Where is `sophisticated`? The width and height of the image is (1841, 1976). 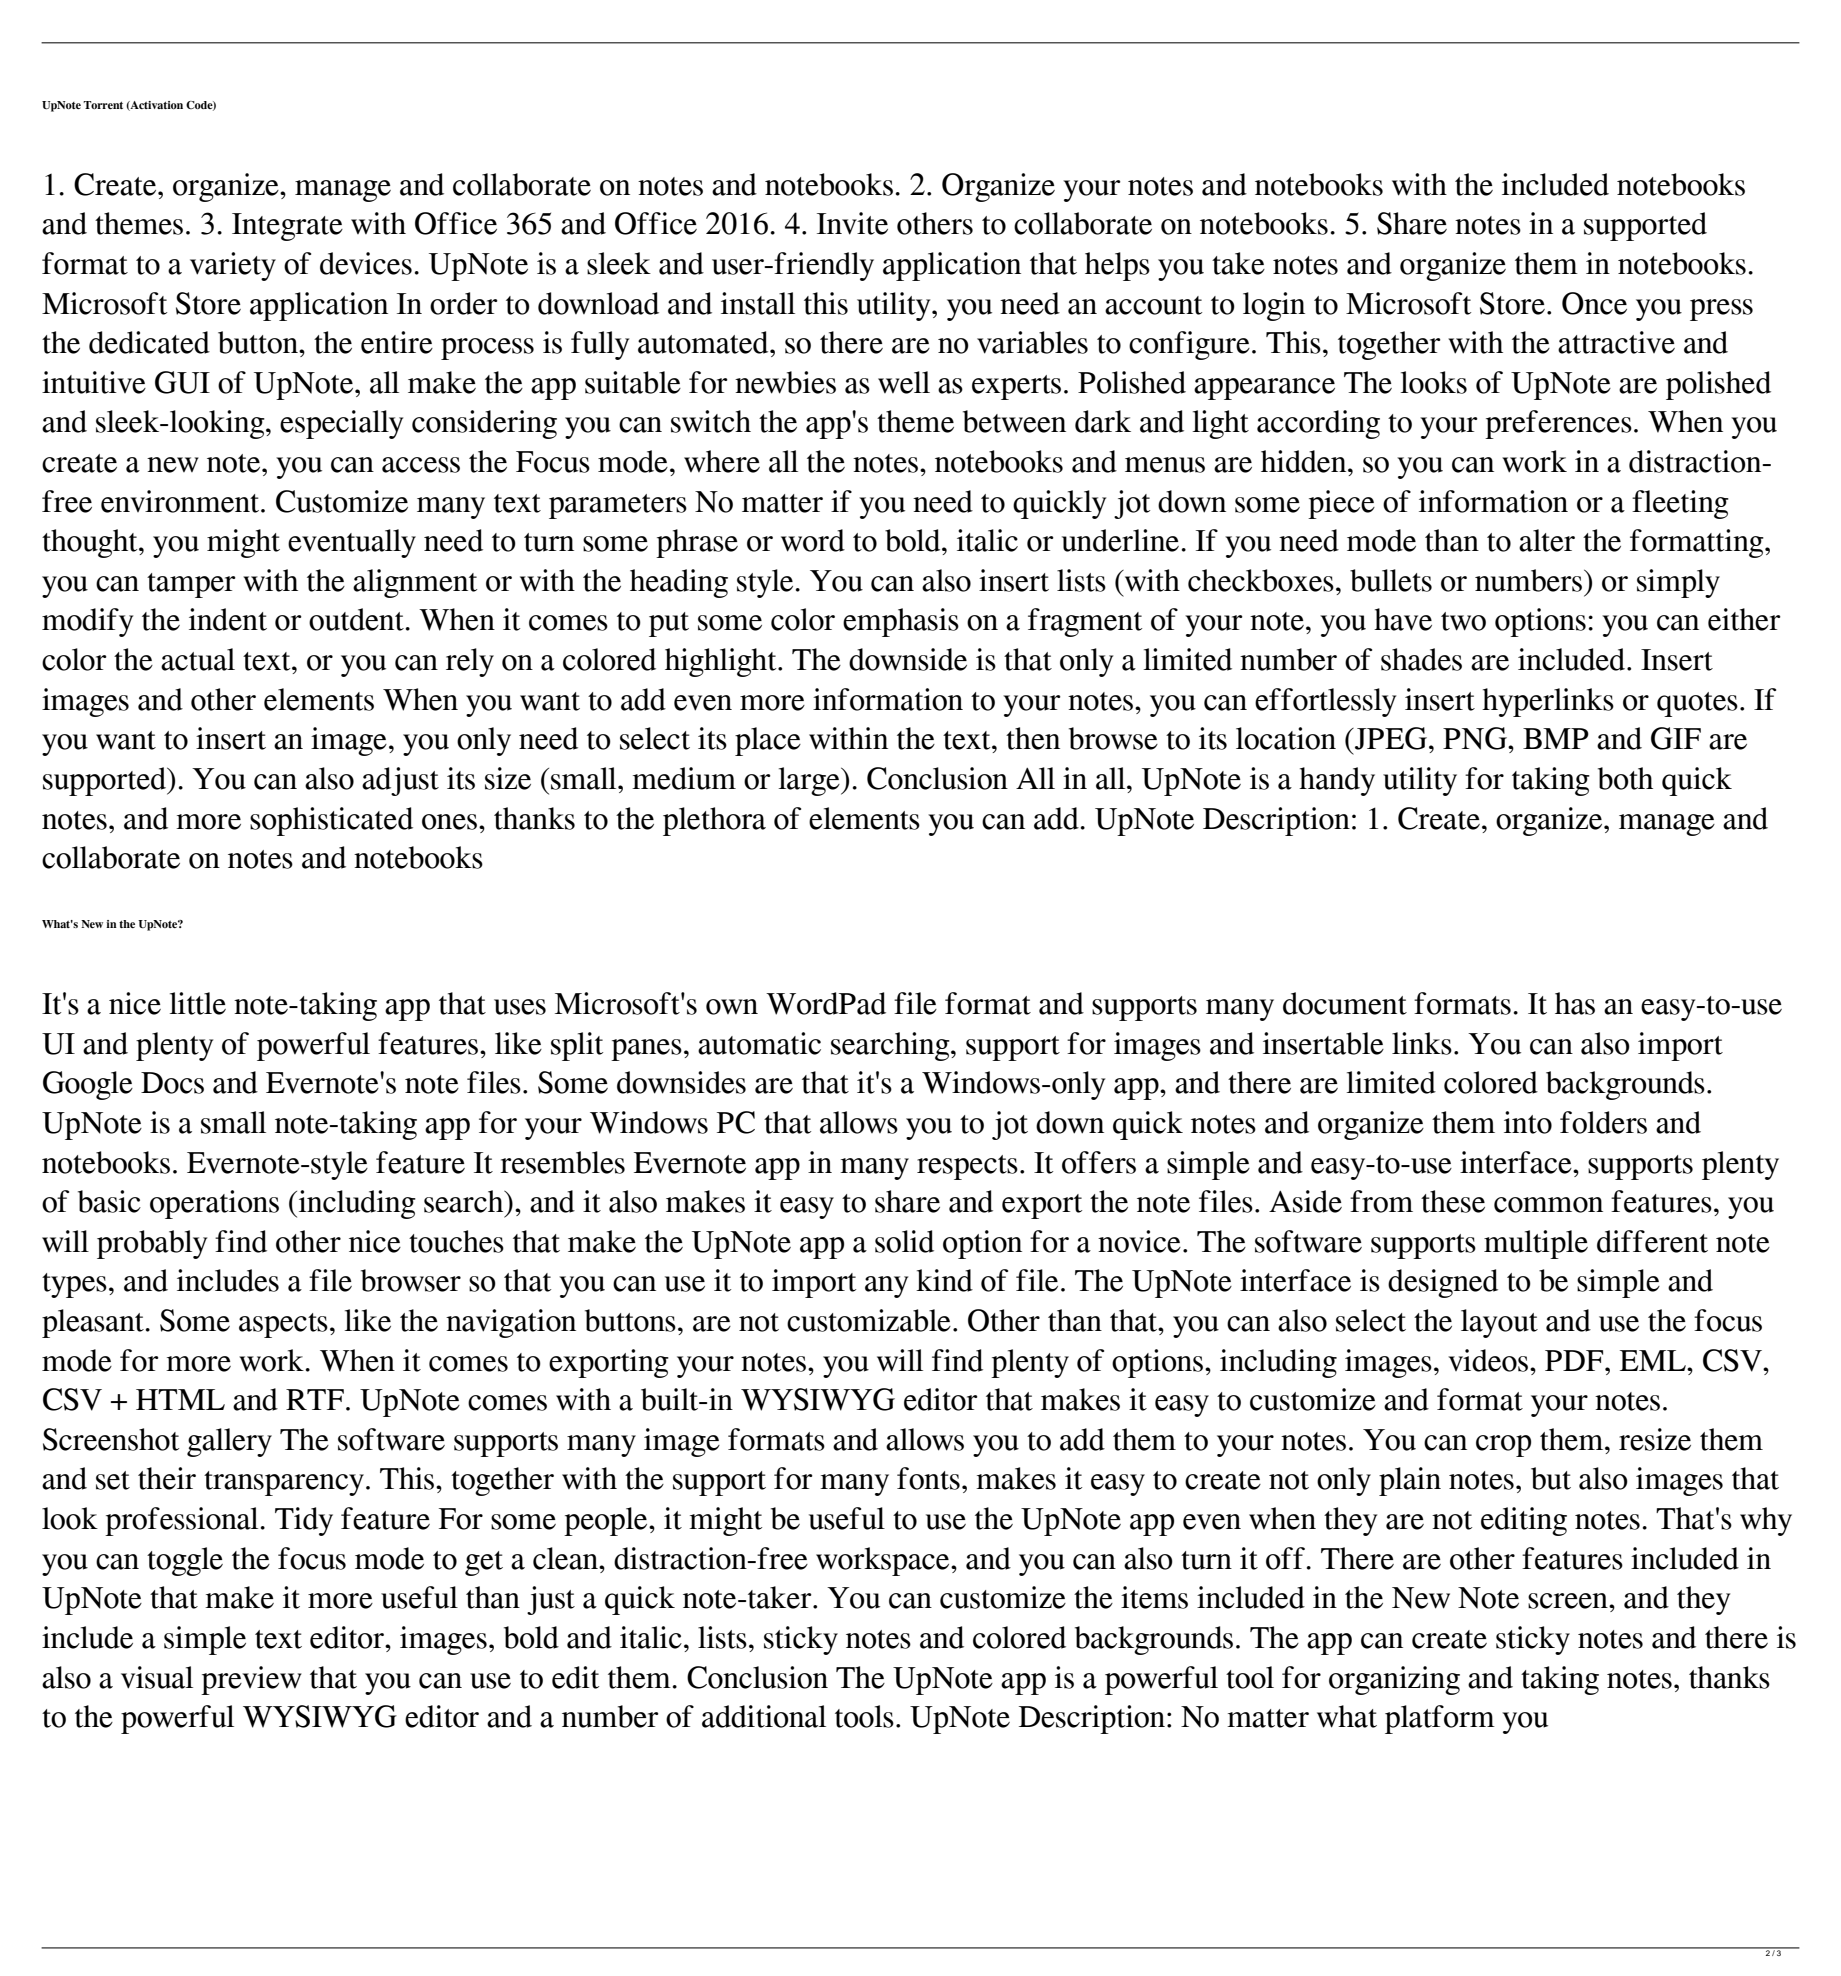 sophisticated is located at coordinates (331, 821).
